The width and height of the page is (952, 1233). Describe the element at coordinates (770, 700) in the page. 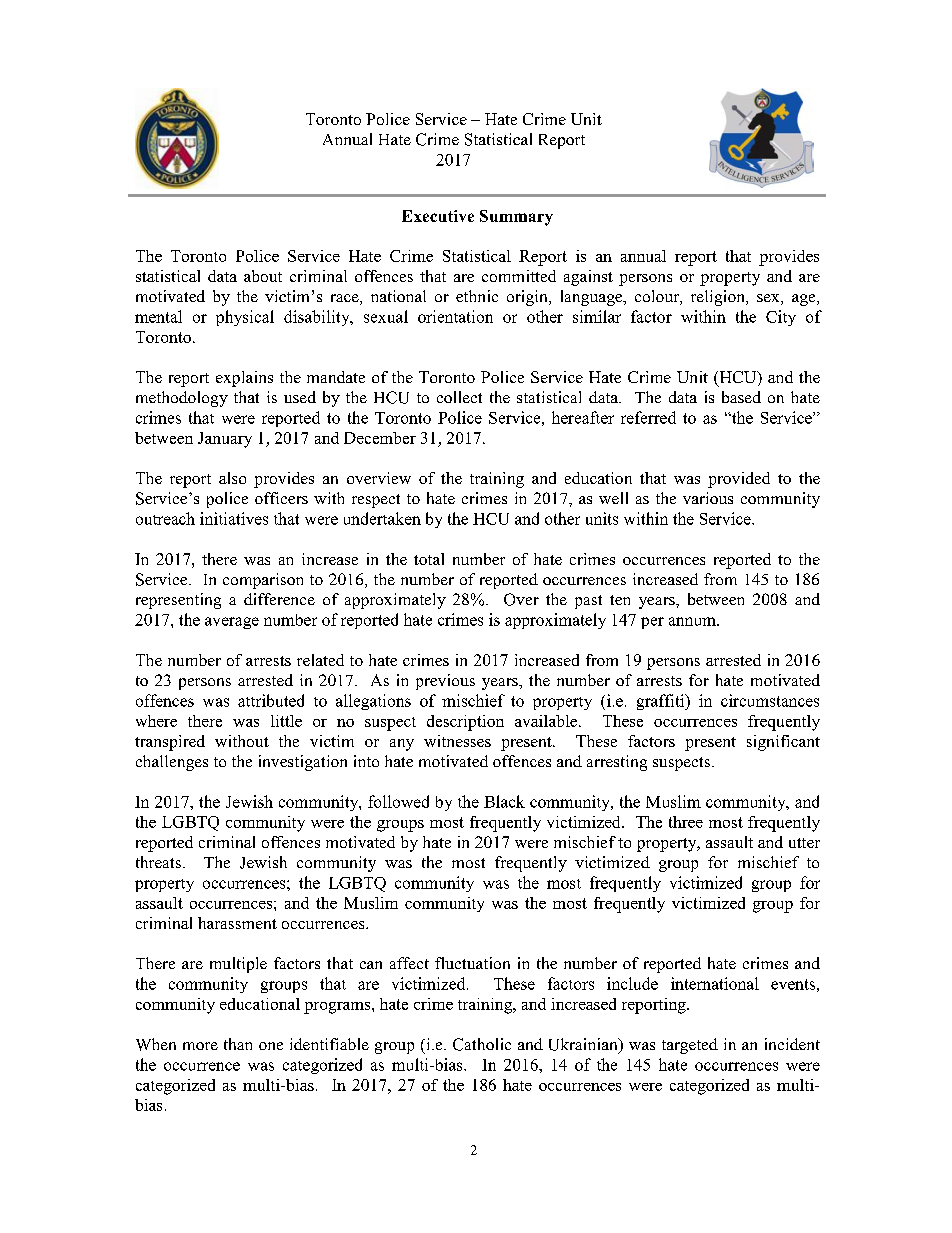

I see `circumstances` at that location.
